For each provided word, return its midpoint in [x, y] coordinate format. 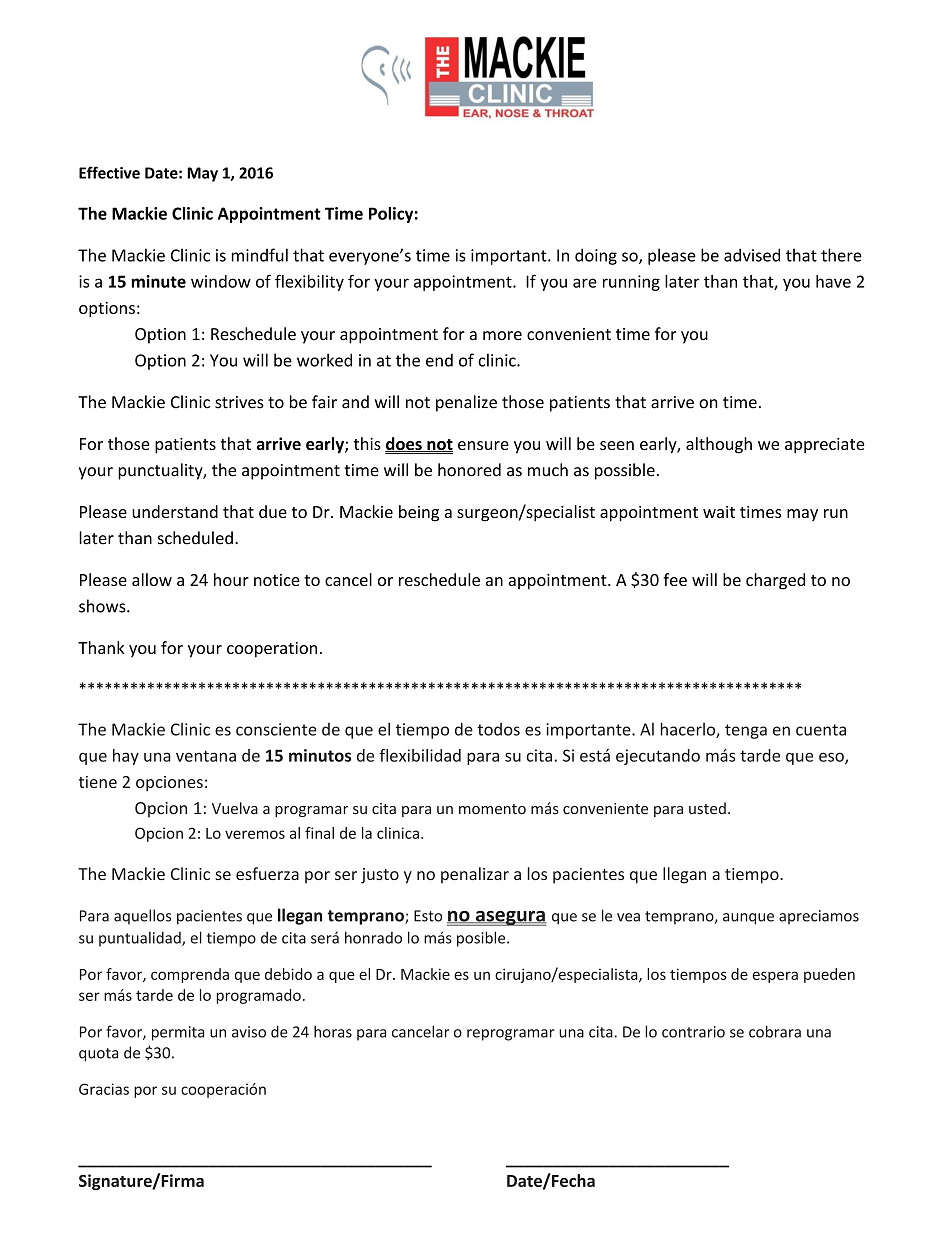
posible [482, 939]
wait [719, 512]
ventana [206, 756]
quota [98, 1055]
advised [752, 255]
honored [469, 470]
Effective [109, 172]
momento [492, 809]
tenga [746, 731]
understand [175, 511]
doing [596, 256]
